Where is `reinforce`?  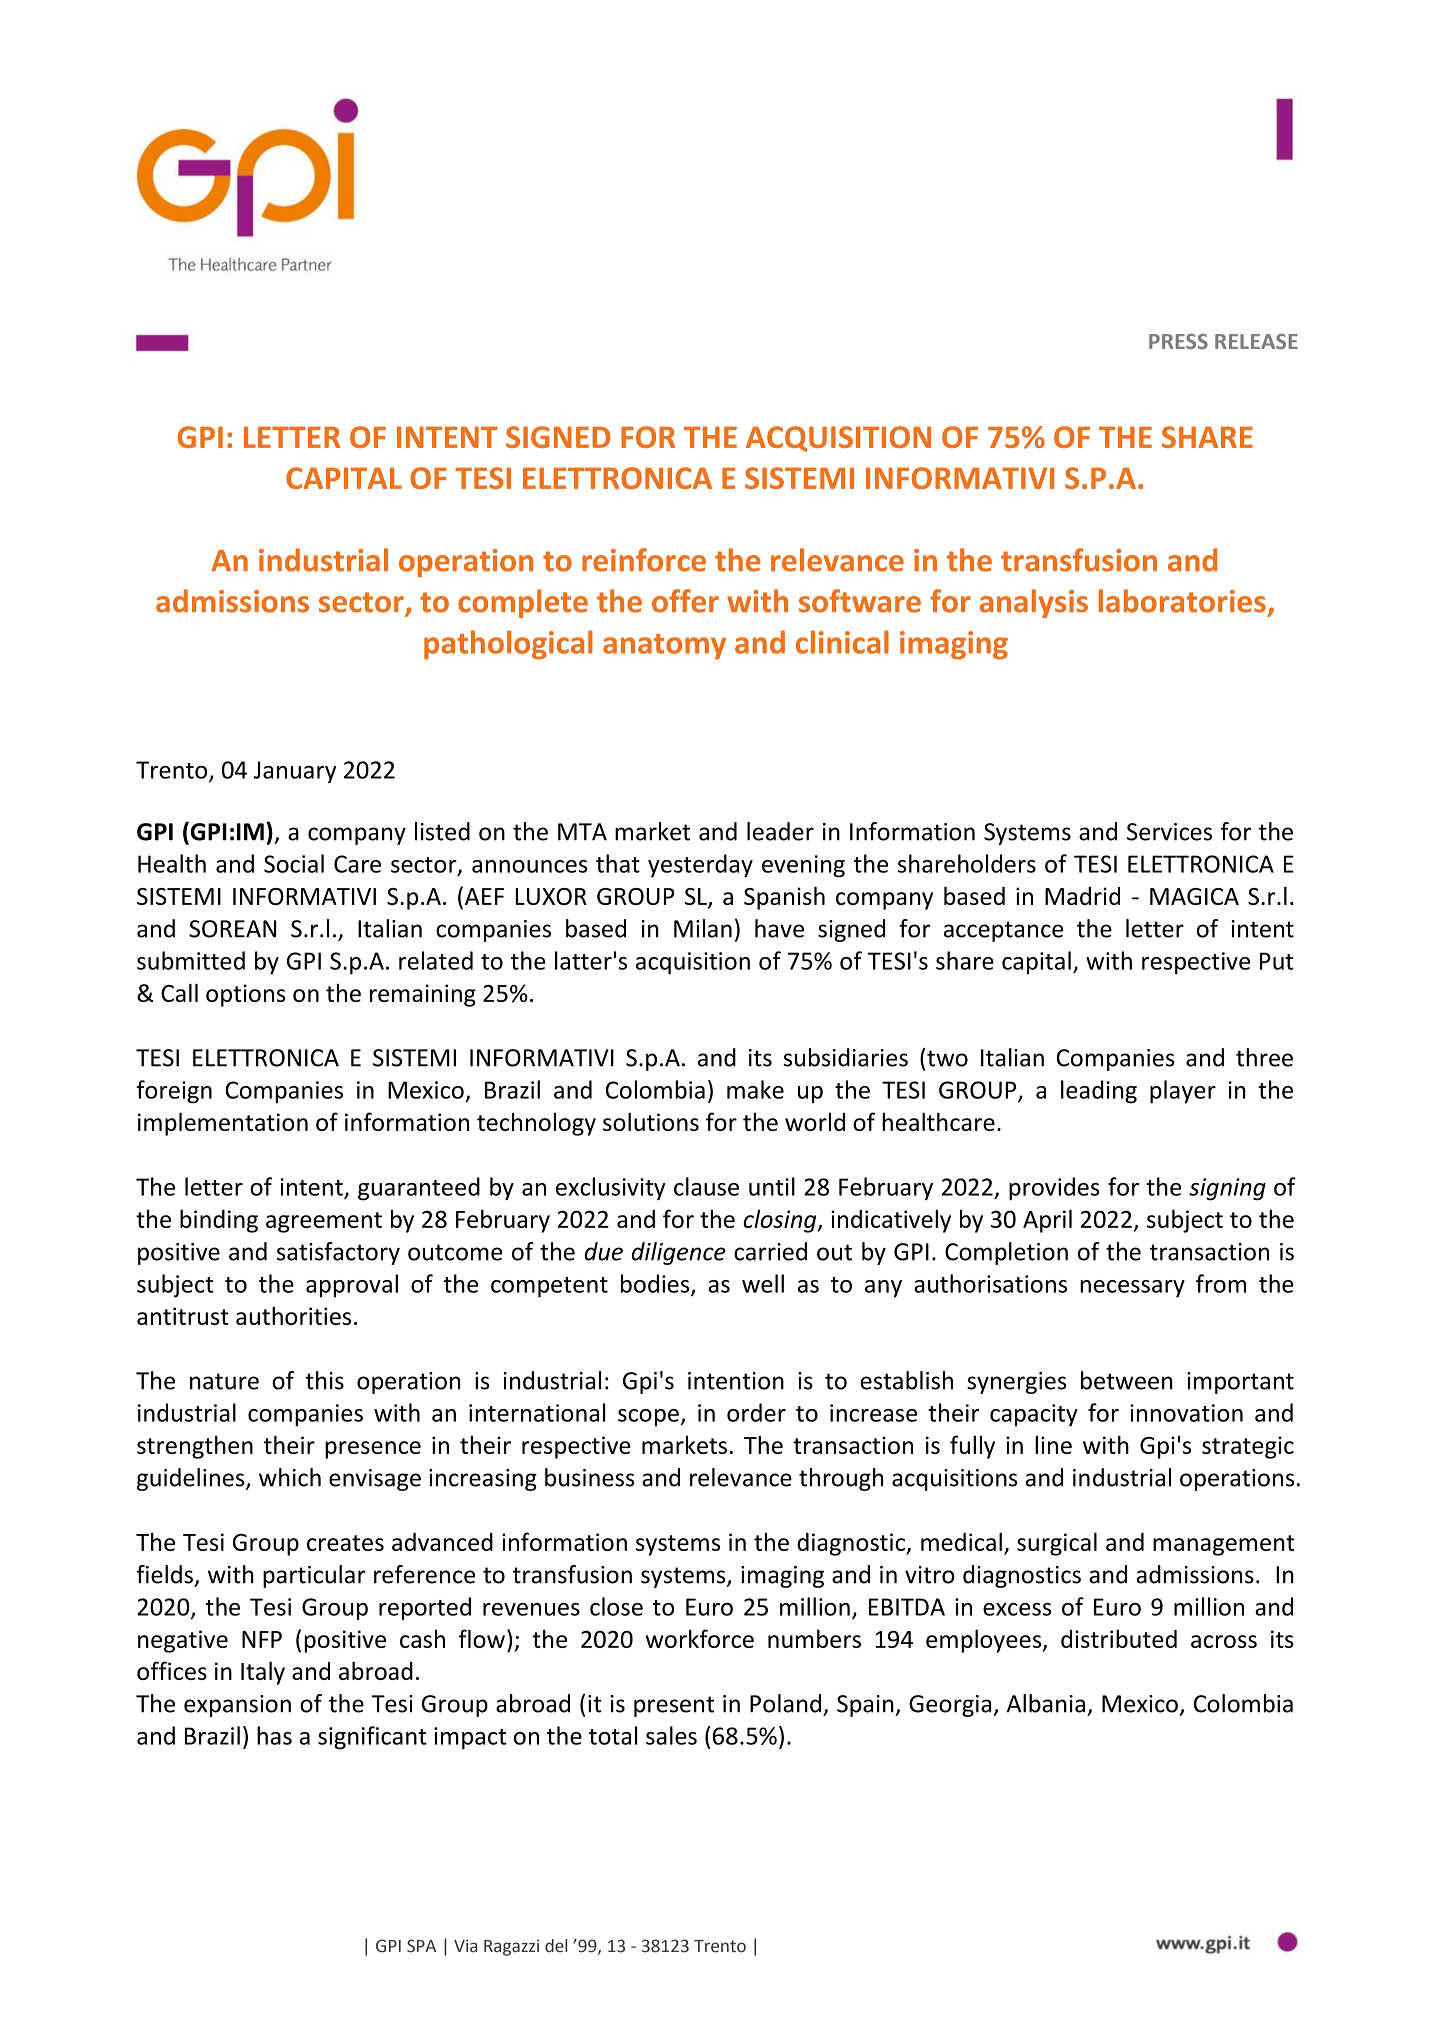
reinforce is located at coordinates (644, 560).
